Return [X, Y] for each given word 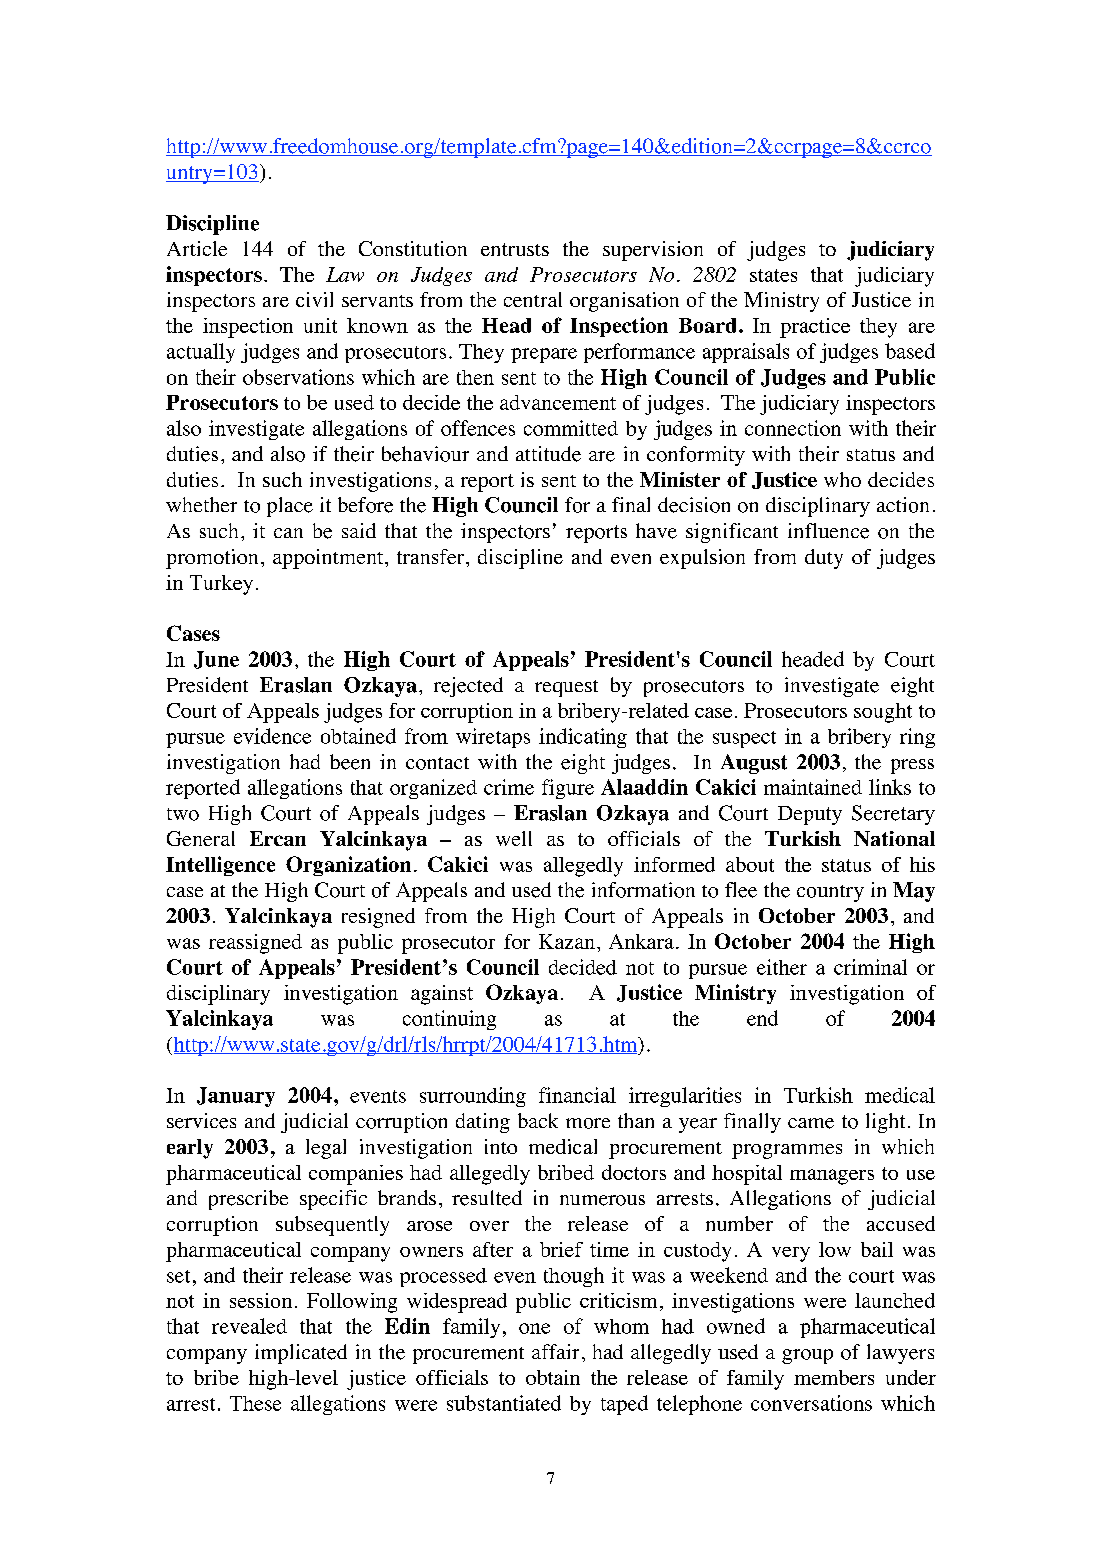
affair [555, 1351]
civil [314, 299]
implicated [301, 1354]
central [533, 299]
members [834, 1377]
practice [815, 328]
